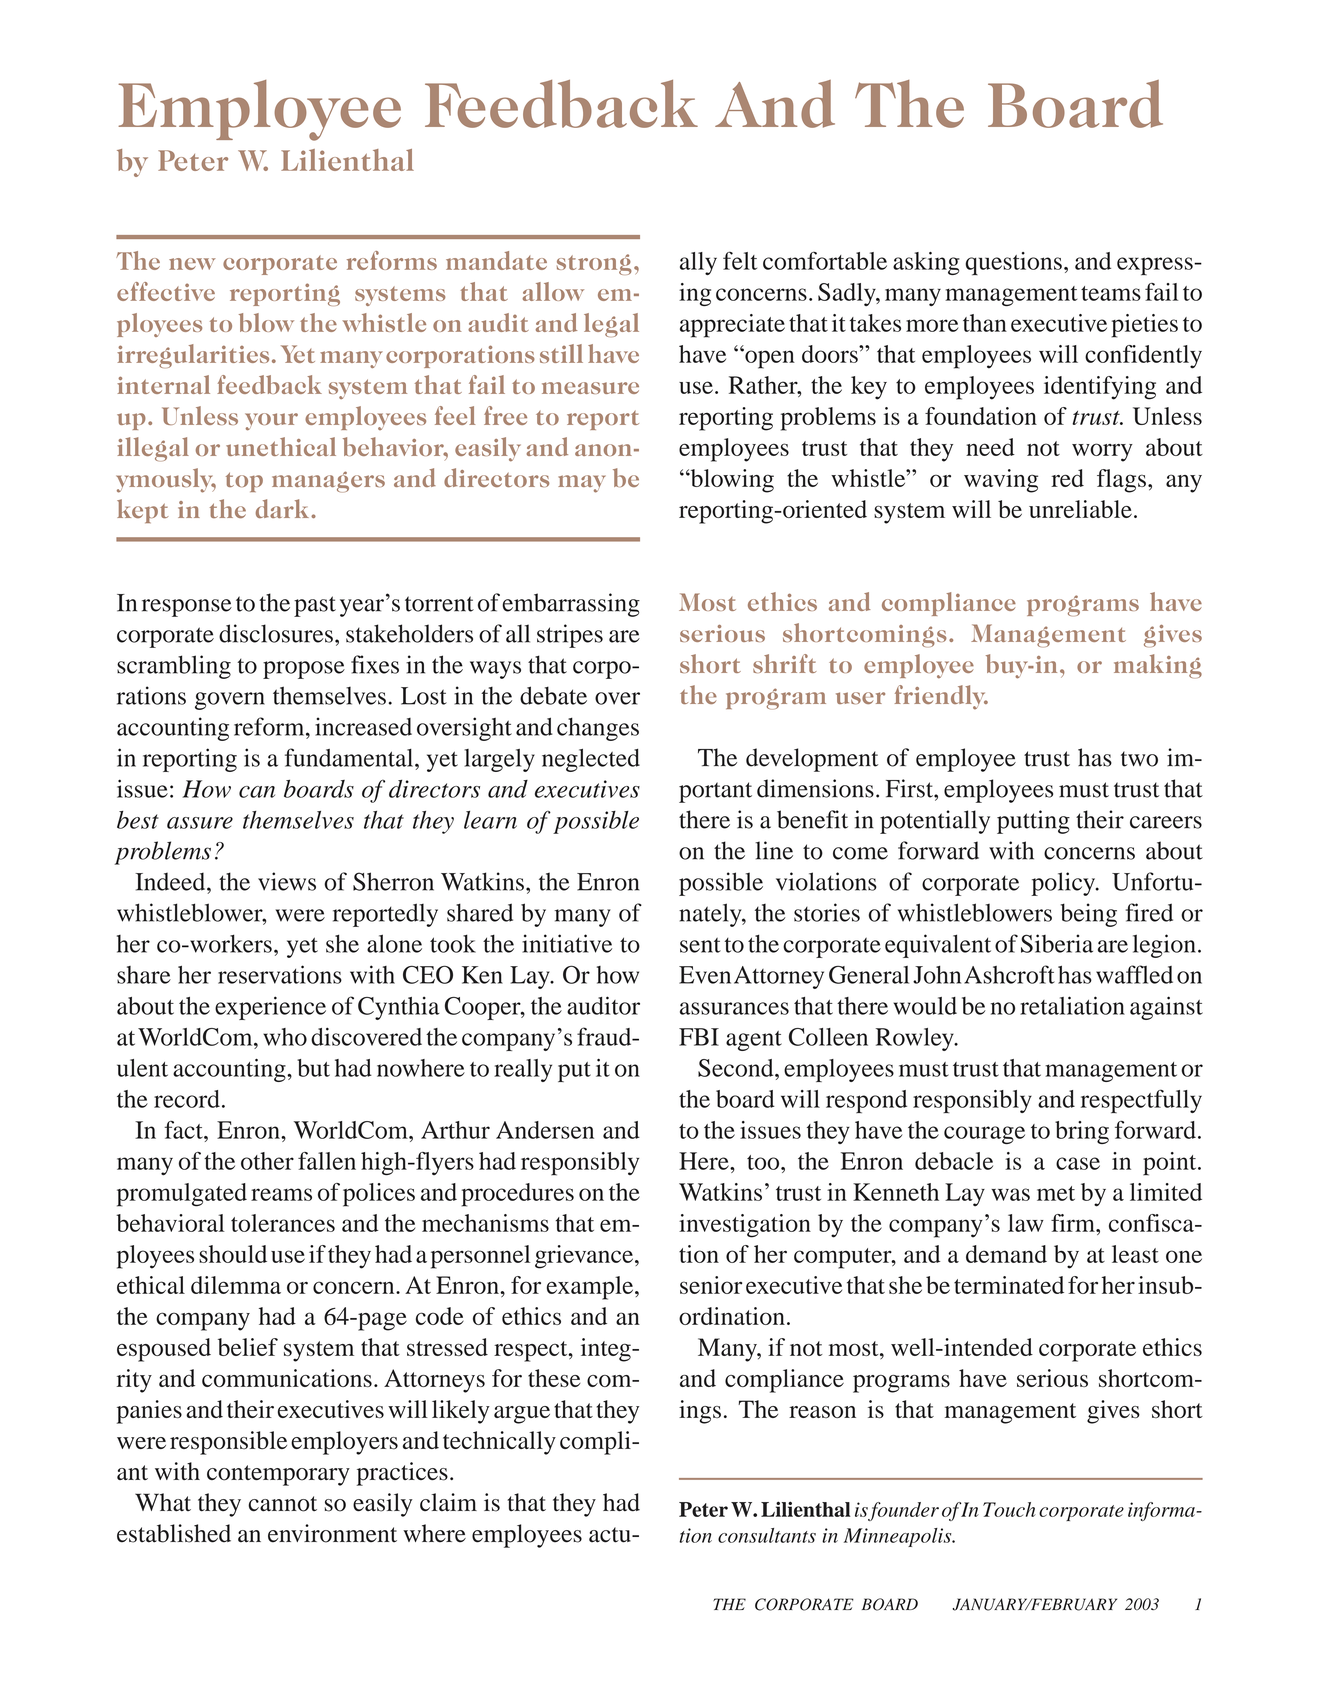  I want to click on grievance, so click(584, 1257).
